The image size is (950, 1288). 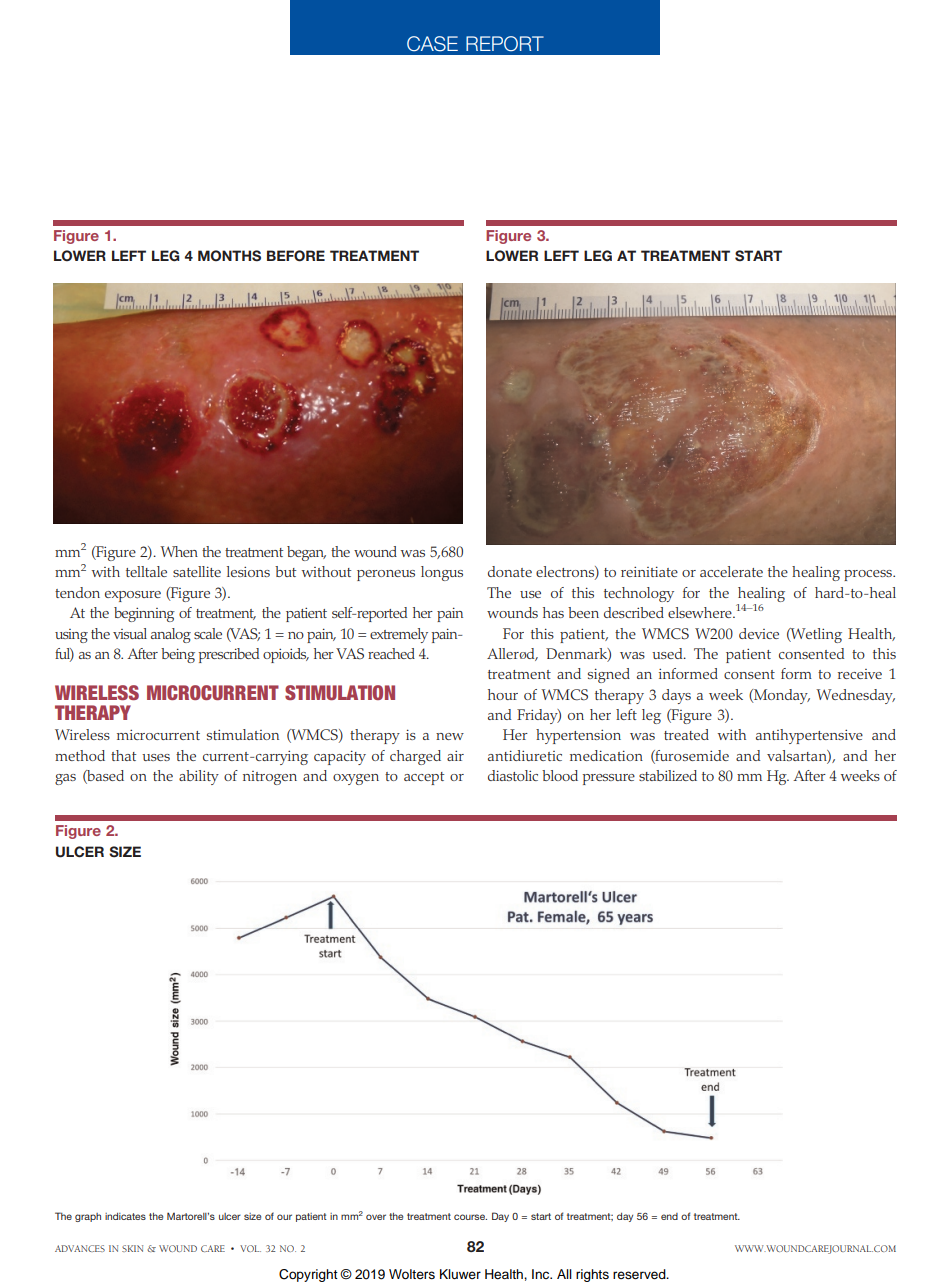 I want to click on telltale, so click(x=146, y=571).
